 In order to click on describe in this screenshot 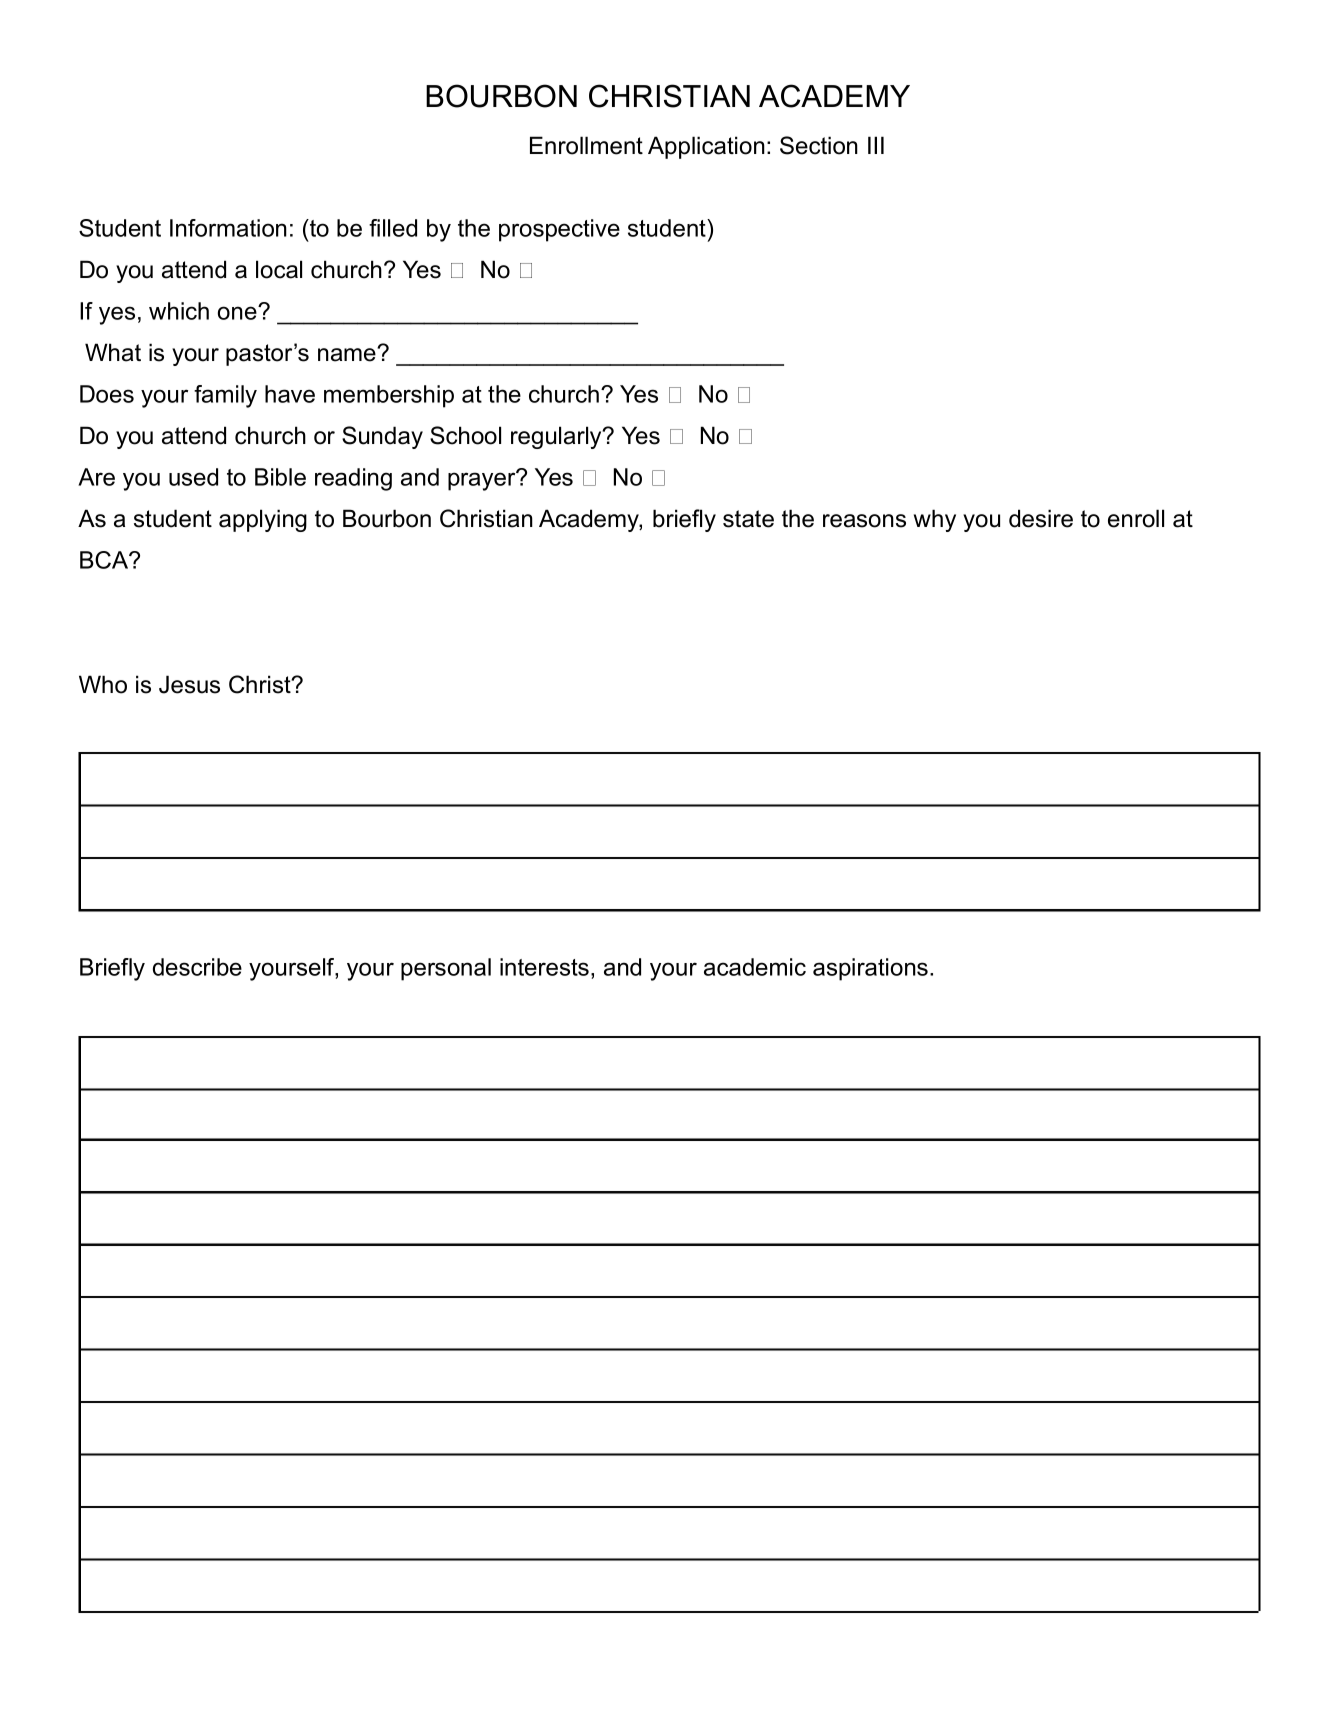, I will do `click(197, 967)`.
